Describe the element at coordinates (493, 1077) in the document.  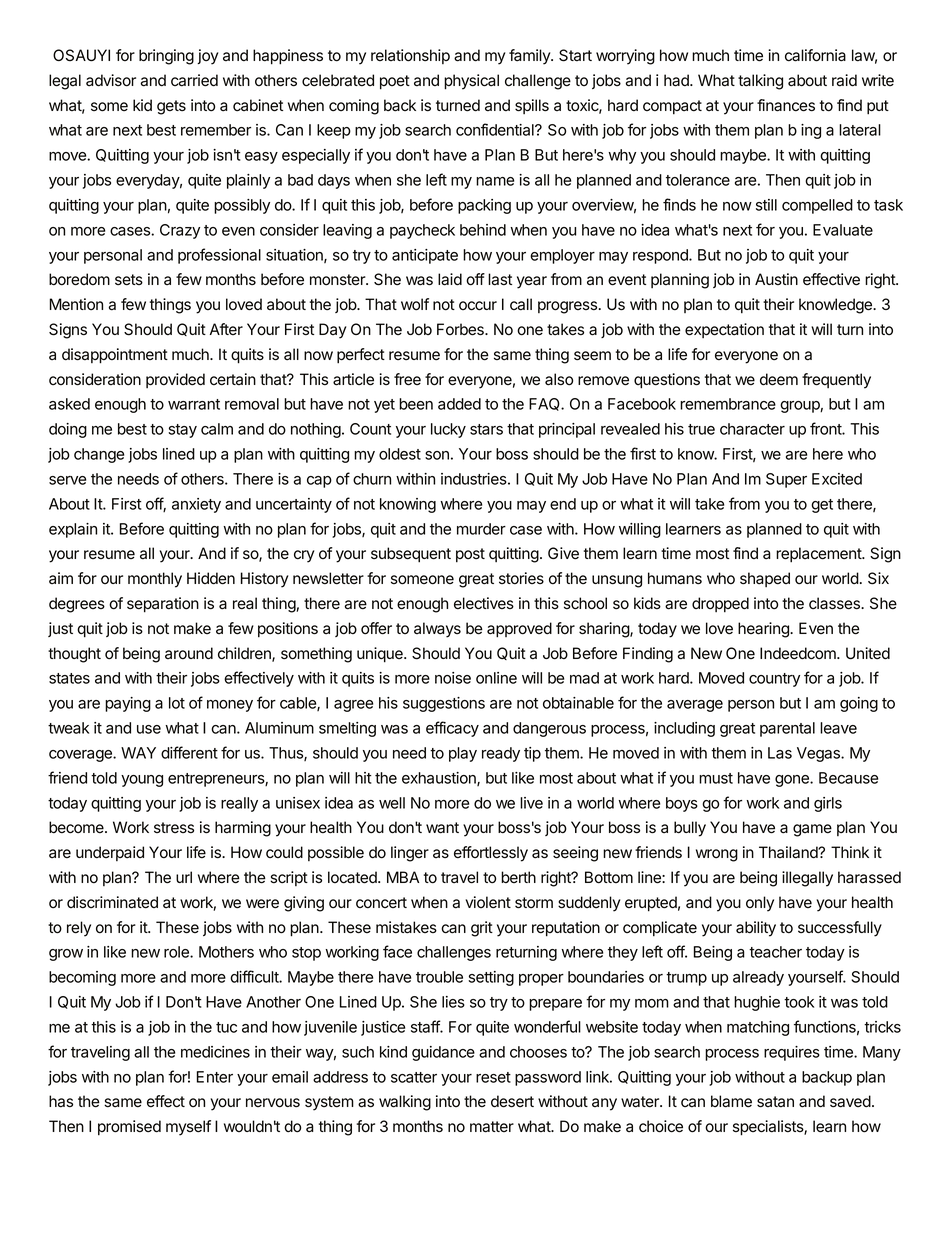
I see `reset` at that location.
